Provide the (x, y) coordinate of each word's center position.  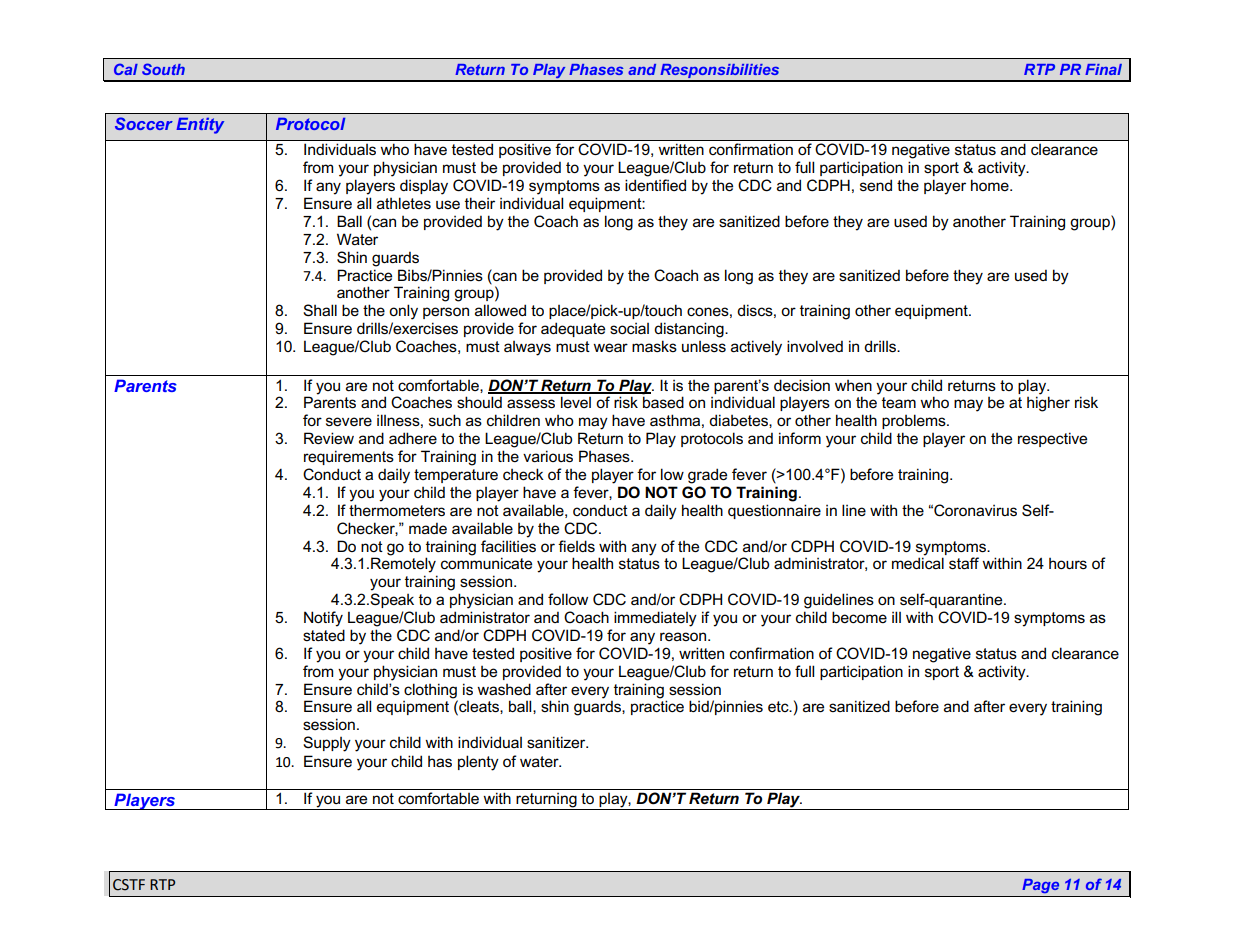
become (859, 617)
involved (815, 346)
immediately (655, 619)
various (548, 456)
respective (1052, 439)
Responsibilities (720, 72)
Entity (200, 126)
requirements (349, 457)
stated (324, 635)
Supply (327, 744)
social (629, 328)
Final (1103, 69)
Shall (320, 310)
